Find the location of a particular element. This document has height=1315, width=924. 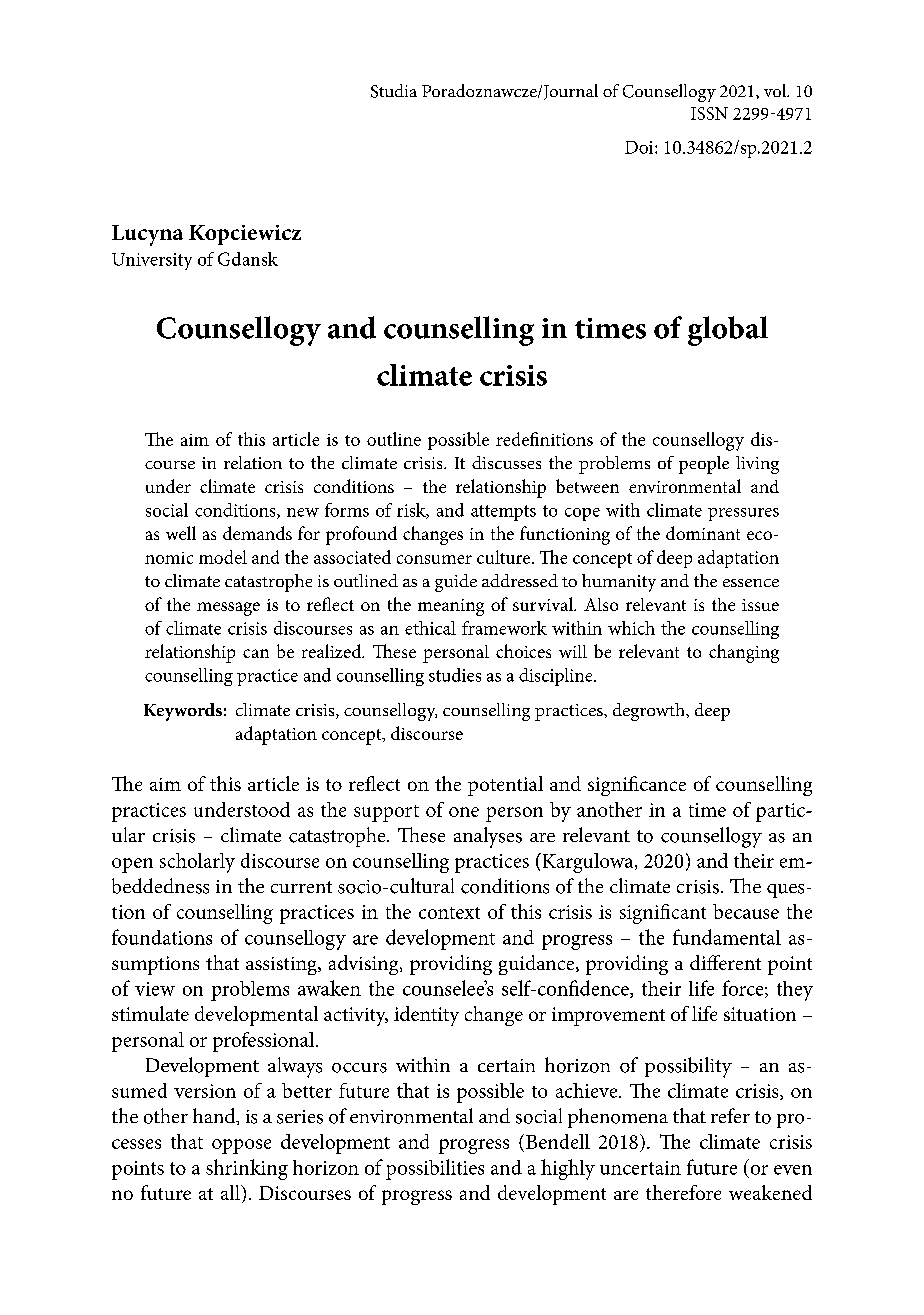

changing is located at coordinates (744, 653).
